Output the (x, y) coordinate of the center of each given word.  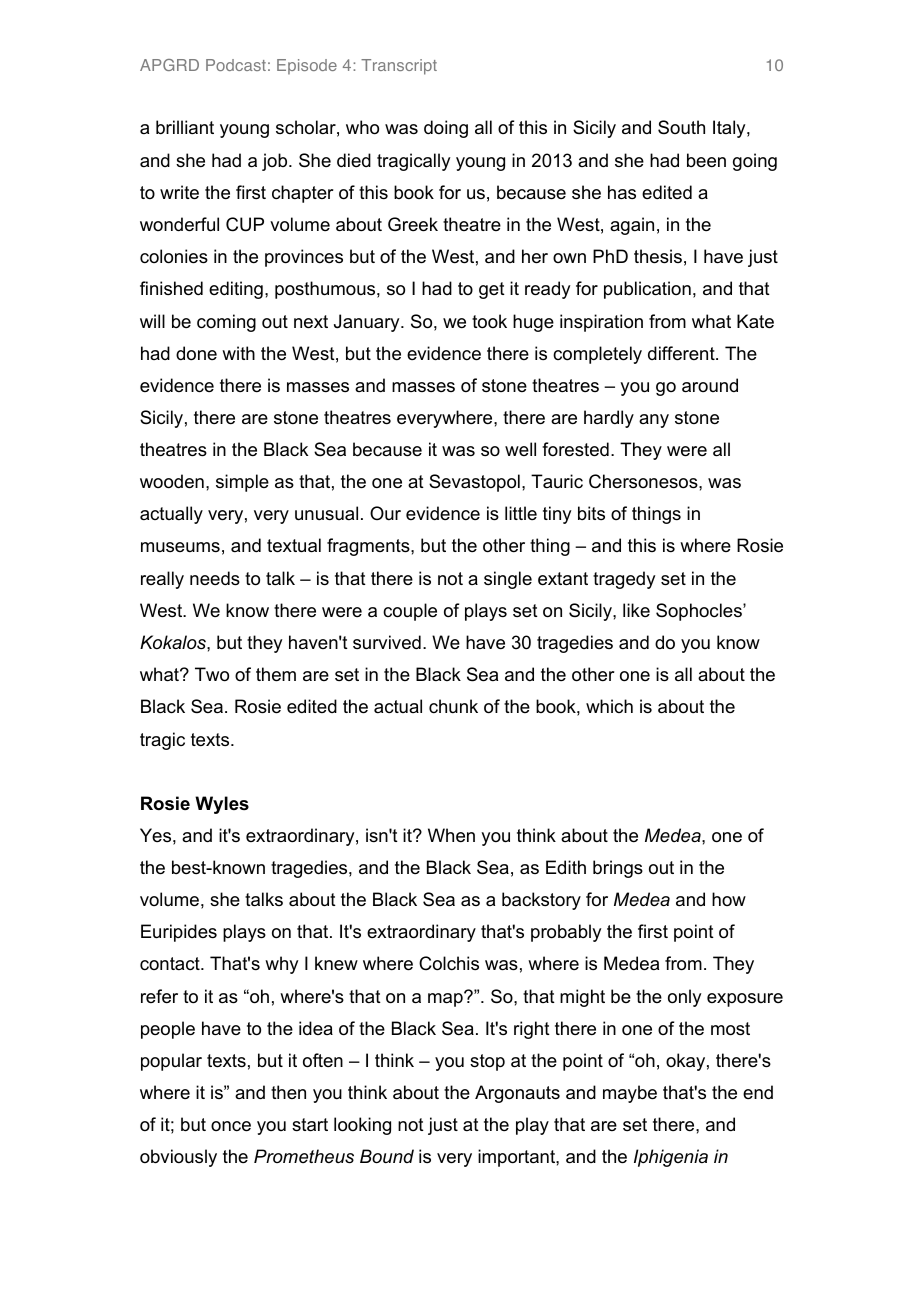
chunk (453, 706)
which (609, 706)
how (729, 899)
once (231, 1126)
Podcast (236, 65)
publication (647, 290)
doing (446, 129)
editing (236, 290)
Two (212, 674)
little (521, 513)
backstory (541, 901)
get (492, 290)
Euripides (179, 933)
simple (242, 483)
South (681, 127)
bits (591, 513)
